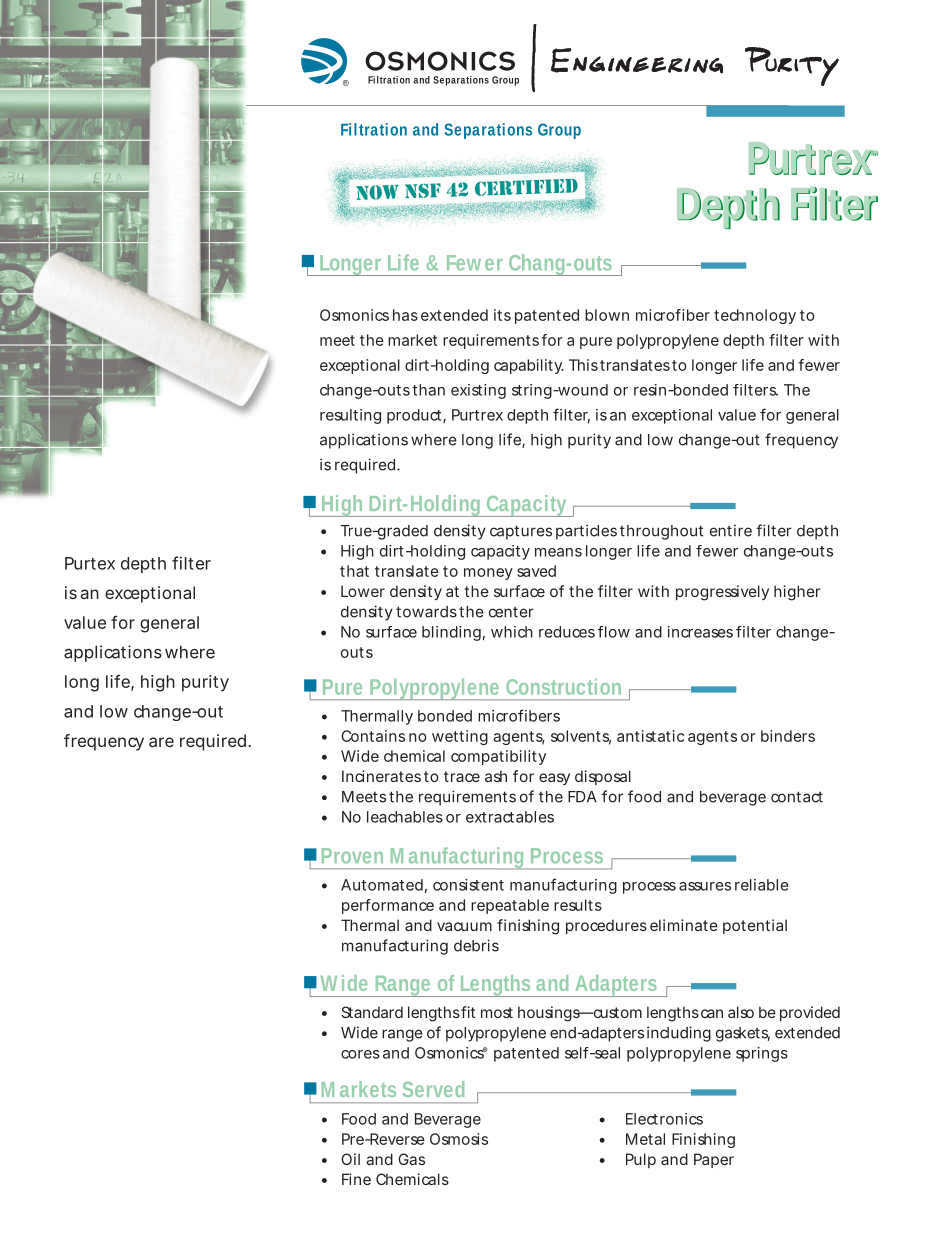  What do you see at coordinates (354, 571) in the image?
I see `that` at bounding box center [354, 571].
